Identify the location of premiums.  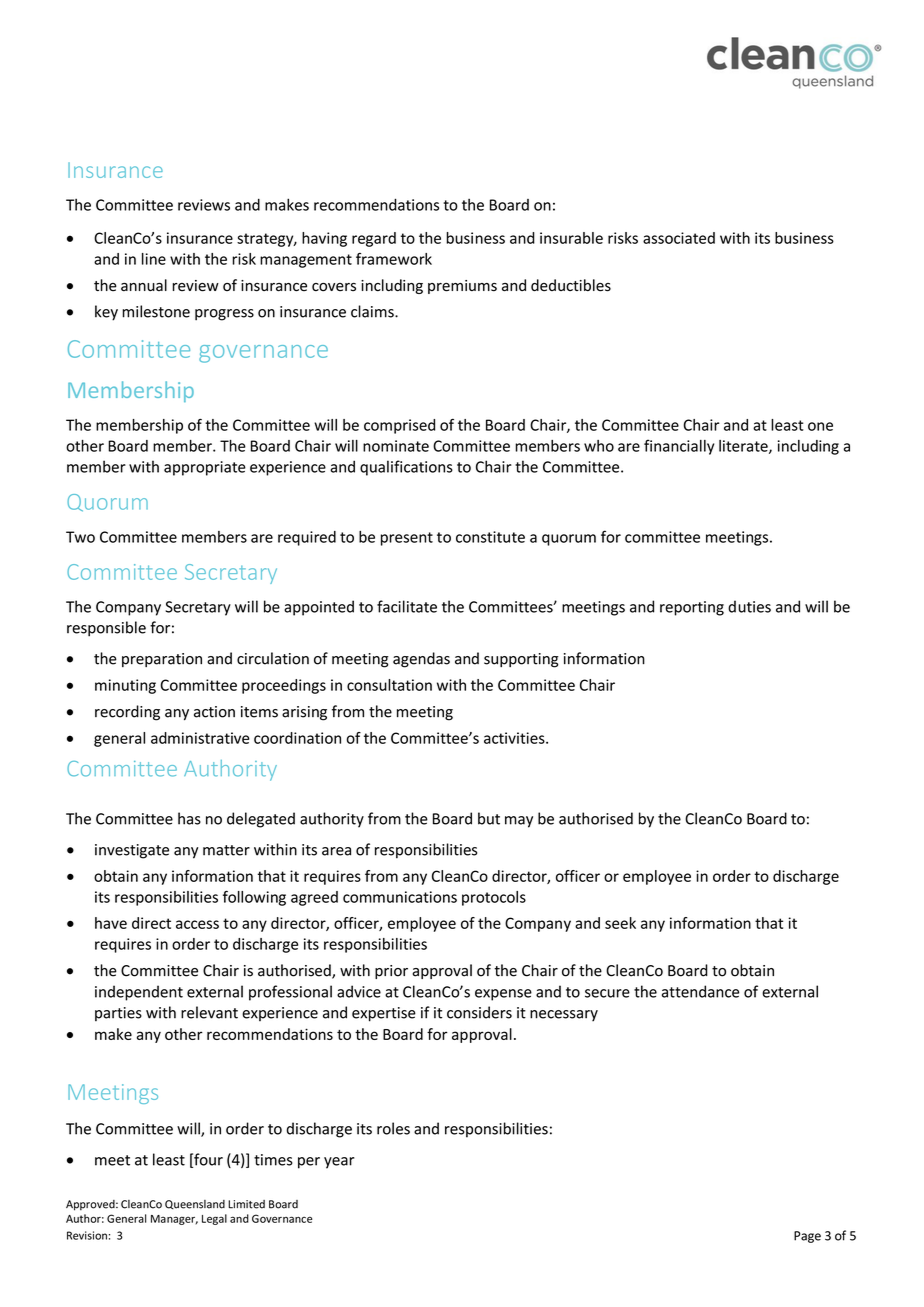
(462, 287).
